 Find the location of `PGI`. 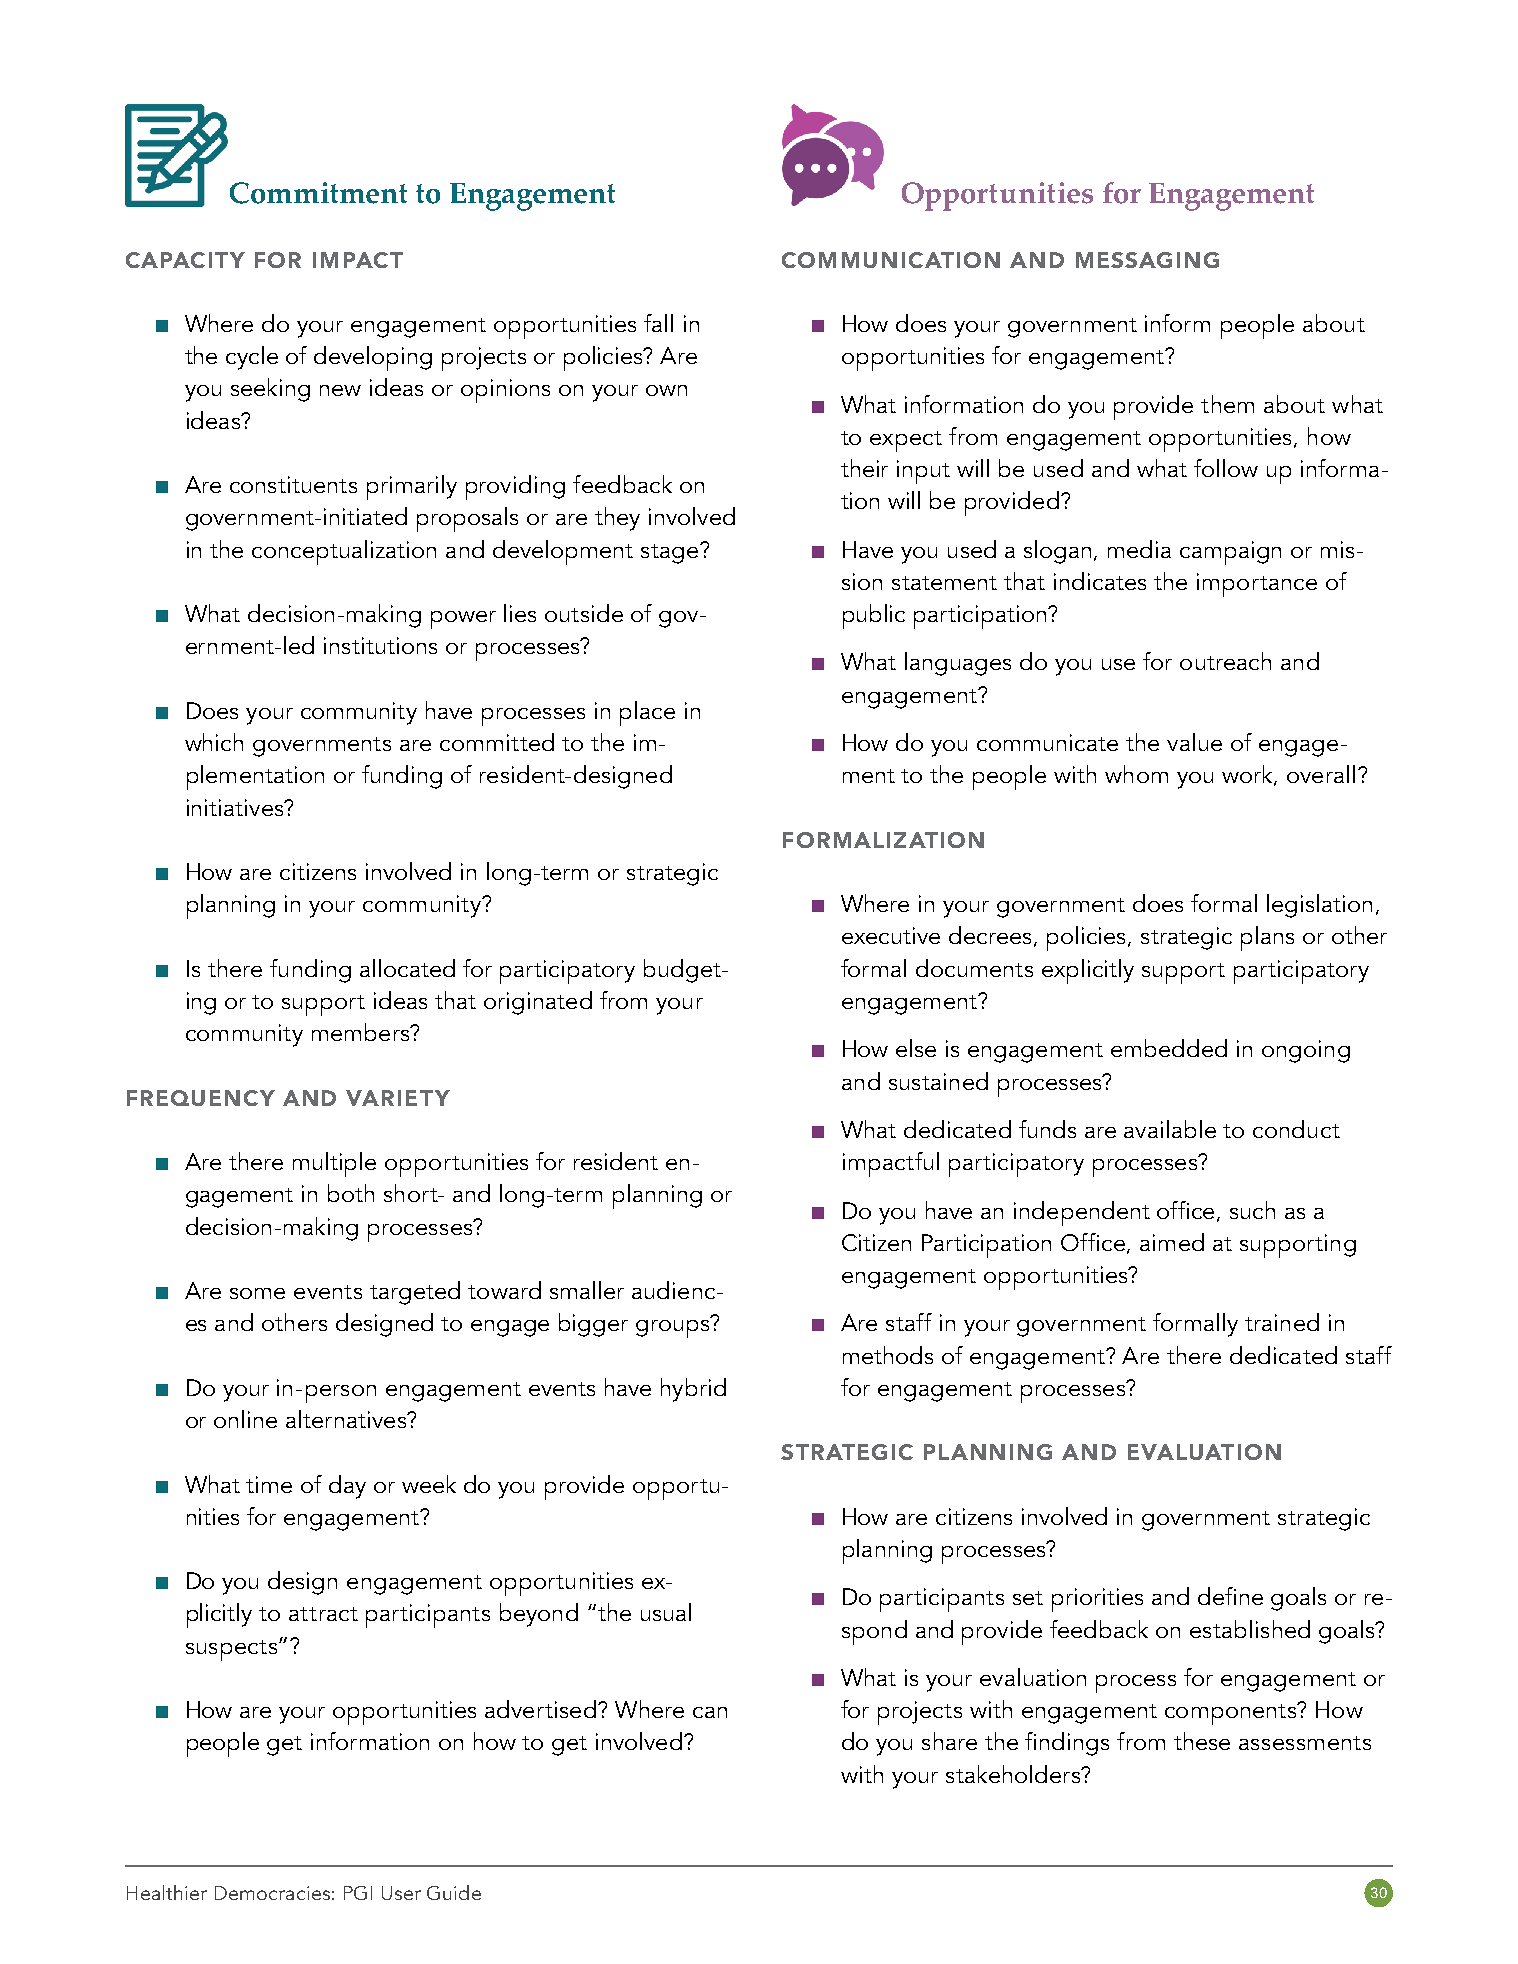

PGI is located at coordinates (358, 1893).
